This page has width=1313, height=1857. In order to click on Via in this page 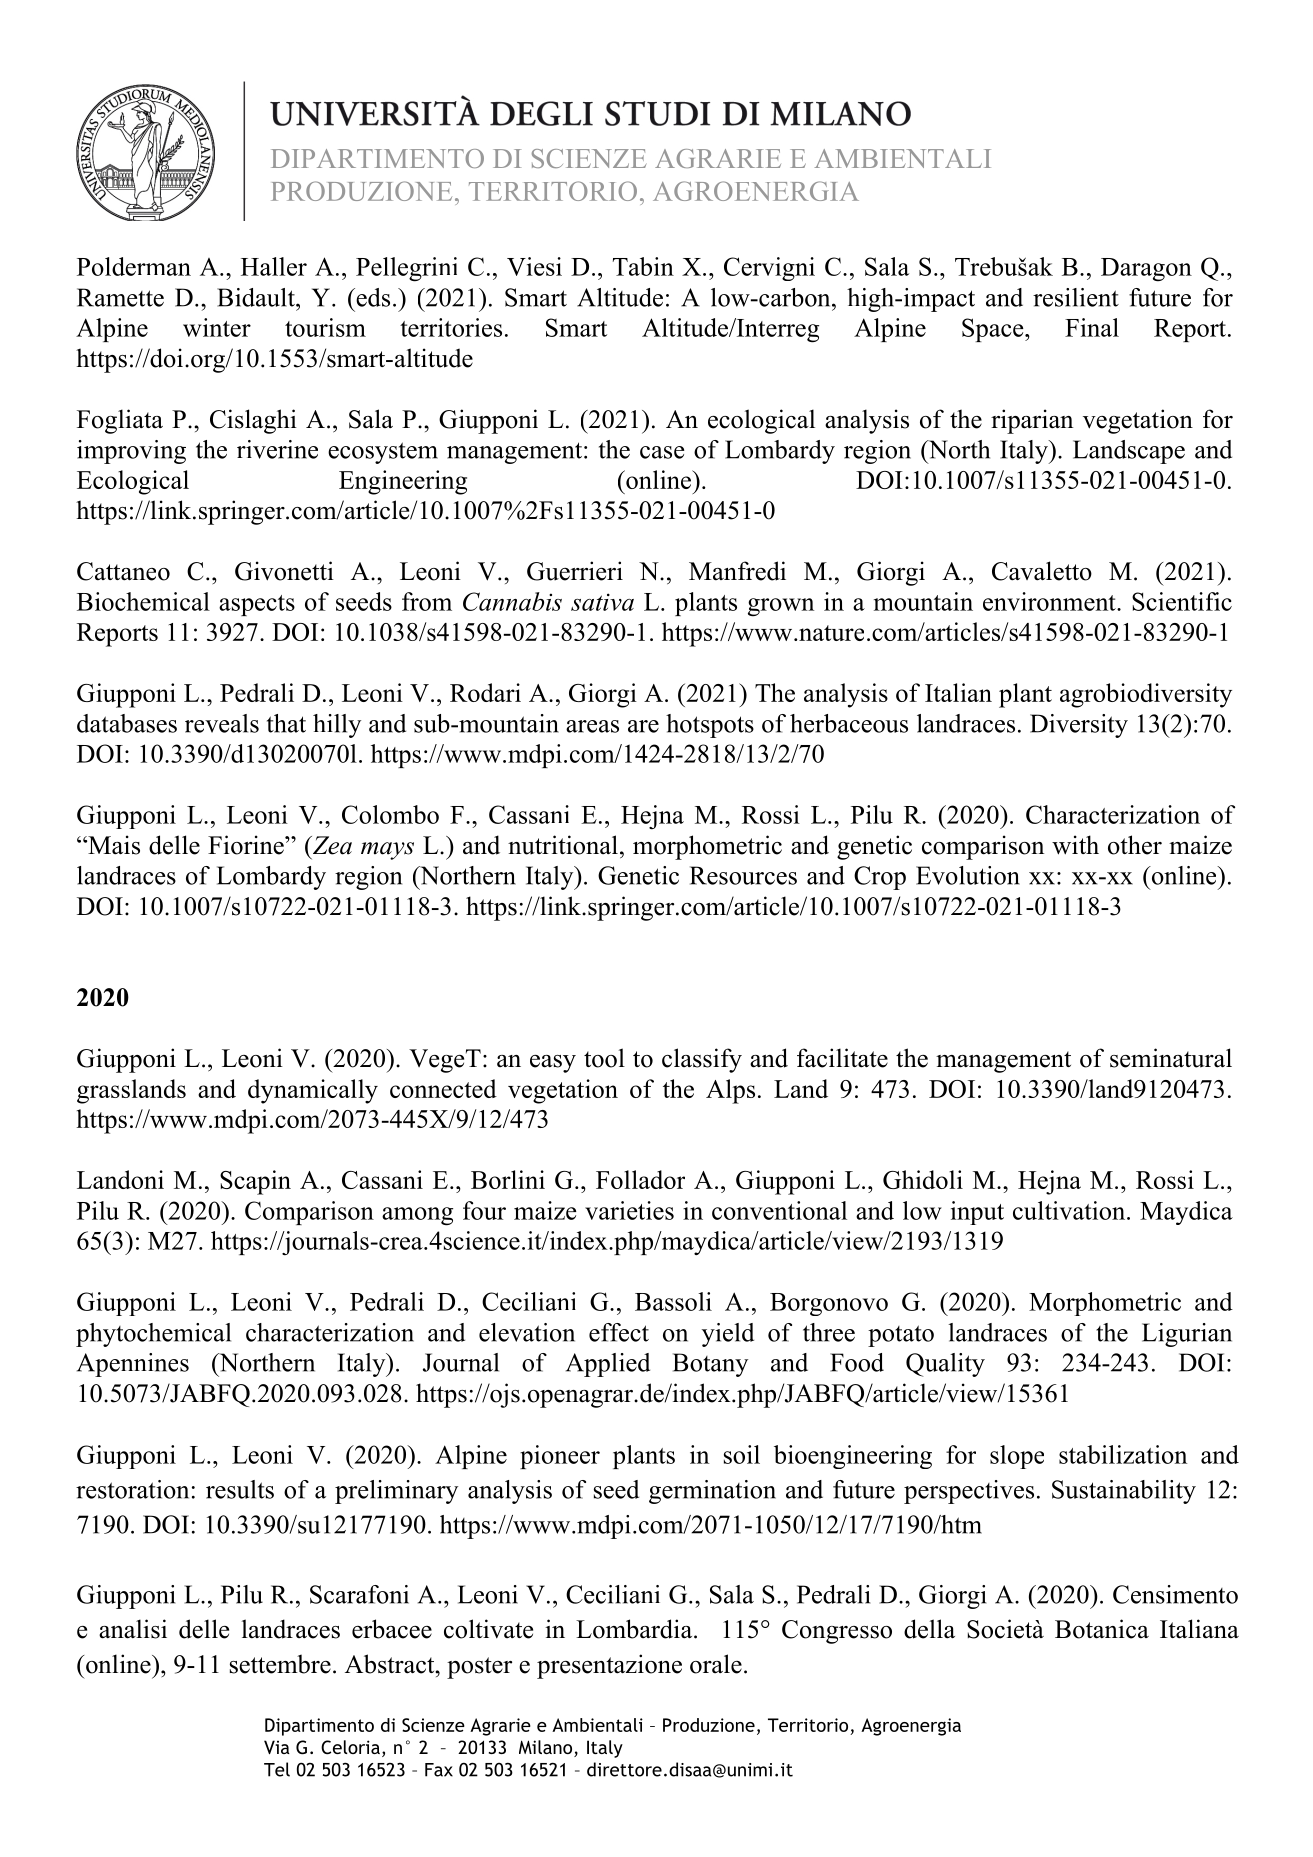, I will do `click(277, 1747)`.
